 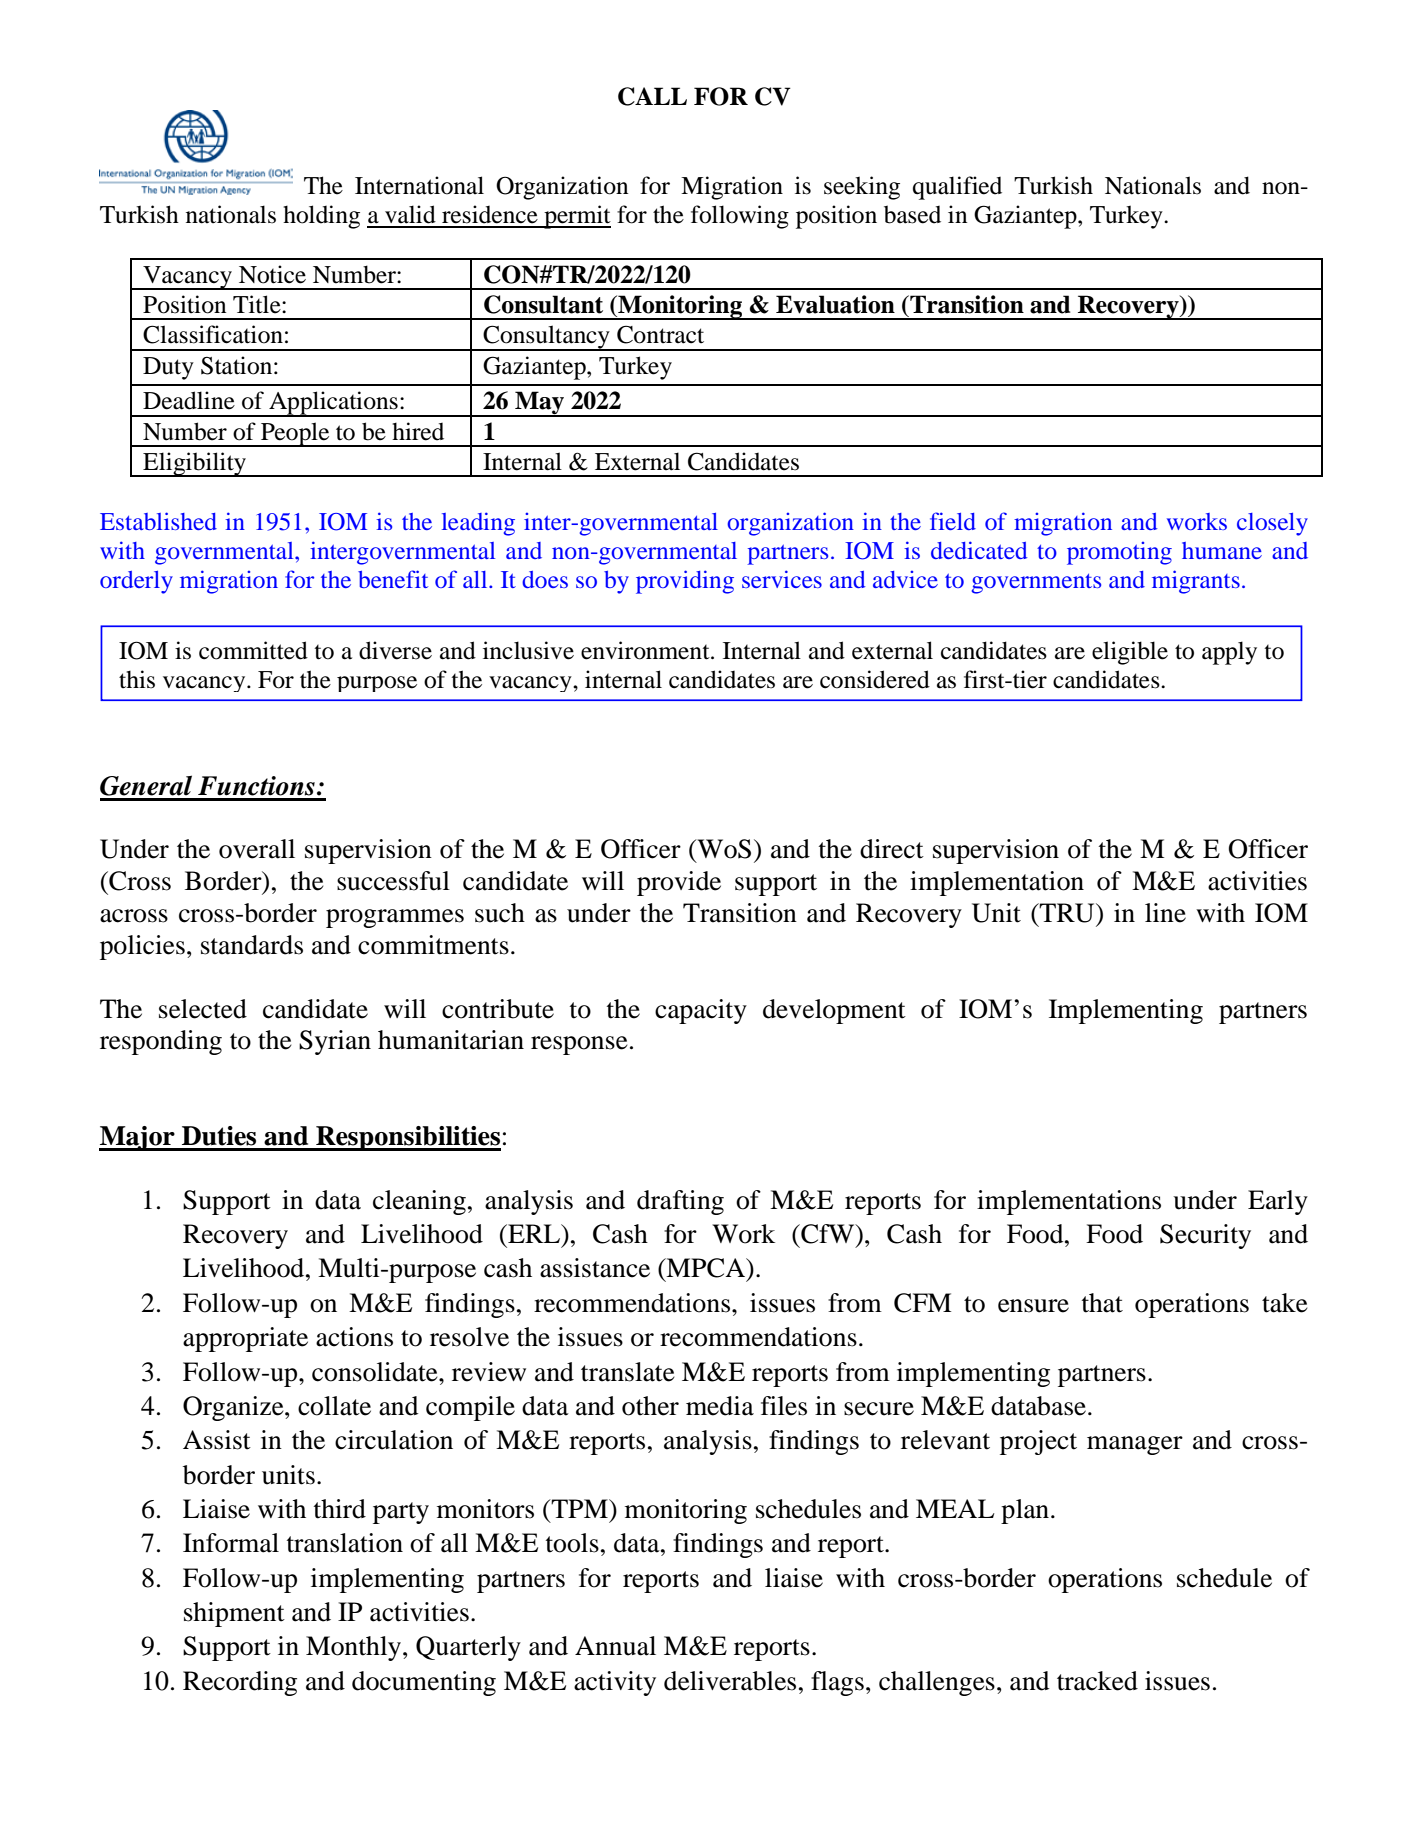 What do you see at coordinates (245, 1339) in the screenshot?
I see `appropriate` at bounding box center [245, 1339].
